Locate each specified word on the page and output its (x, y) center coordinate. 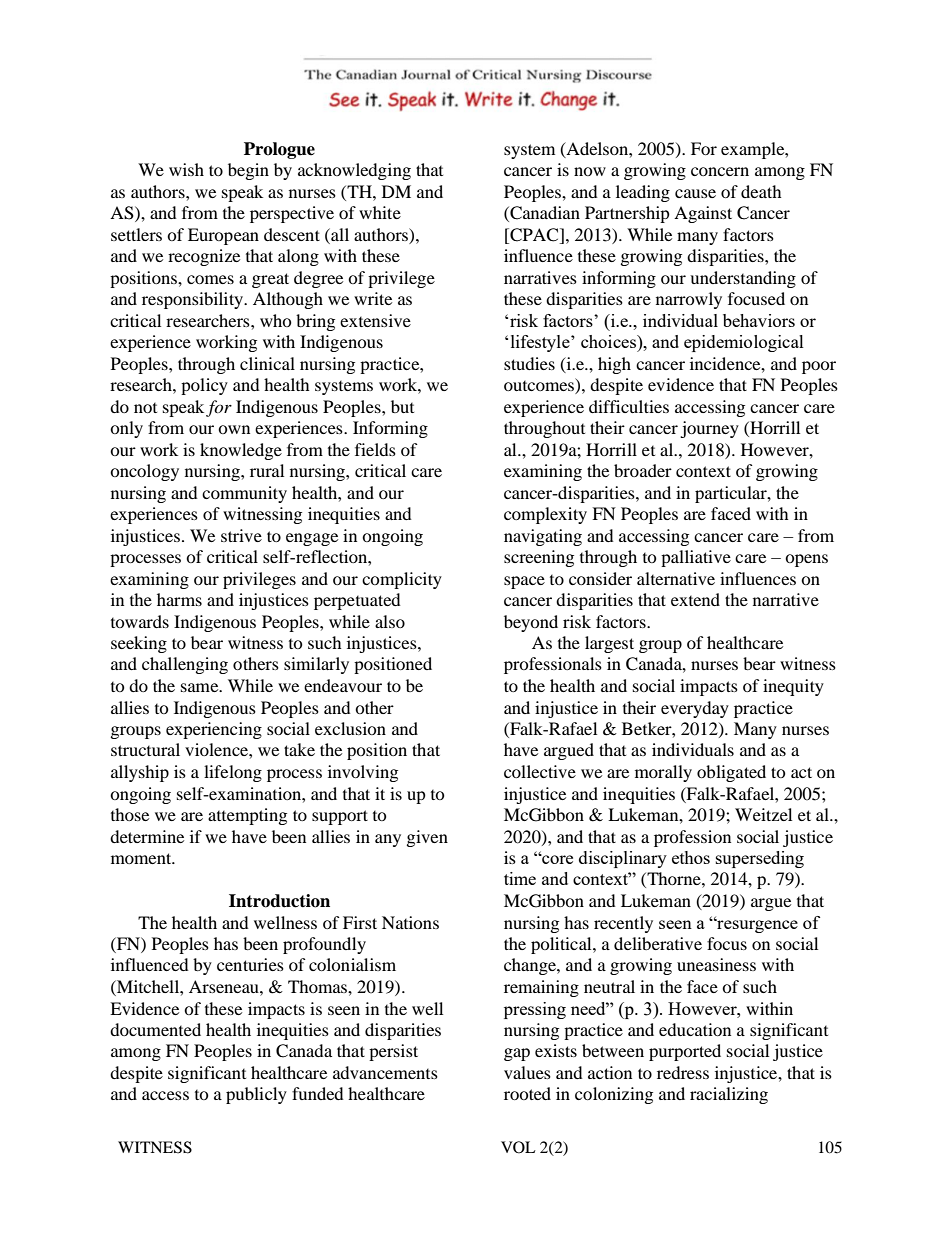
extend (695, 599)
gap (517, 1054)
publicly (256, 1095)
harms (179, 599)
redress (683, 1072)
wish (186, 169)
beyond (531, 623)
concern (720, 171)
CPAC (534, 236)
